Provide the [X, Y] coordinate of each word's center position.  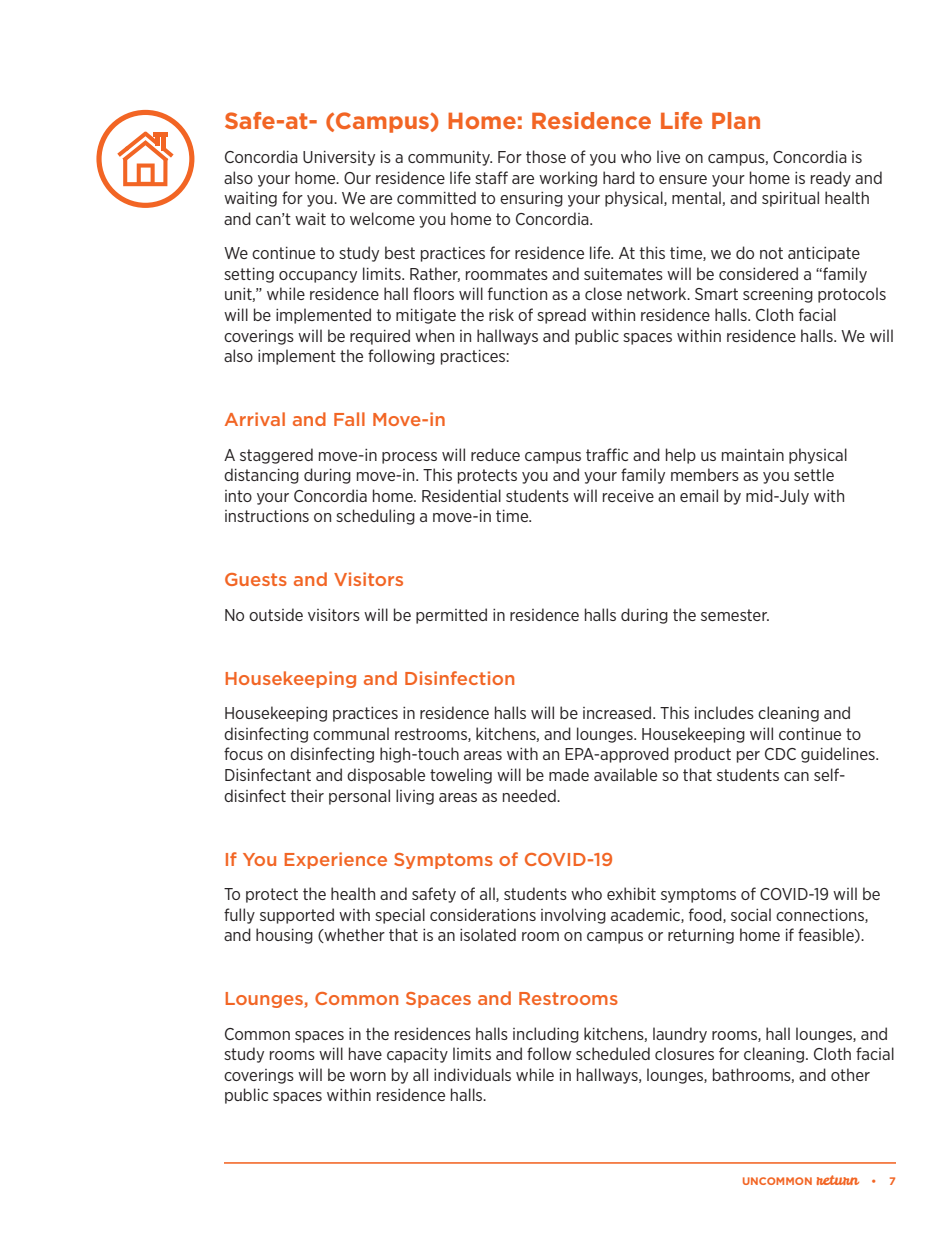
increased [618, 712]
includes [724, 712]
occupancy [318, 277]
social [751, 914]
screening [778, 295]
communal [351, 733]
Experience [336, 860]
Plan [736, 120]
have [365, 1053]
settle [814, 474]
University [339, 158]
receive [628, 496]
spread [561, 316]
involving [573, 916]
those [546, 156]
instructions [267, 516]
